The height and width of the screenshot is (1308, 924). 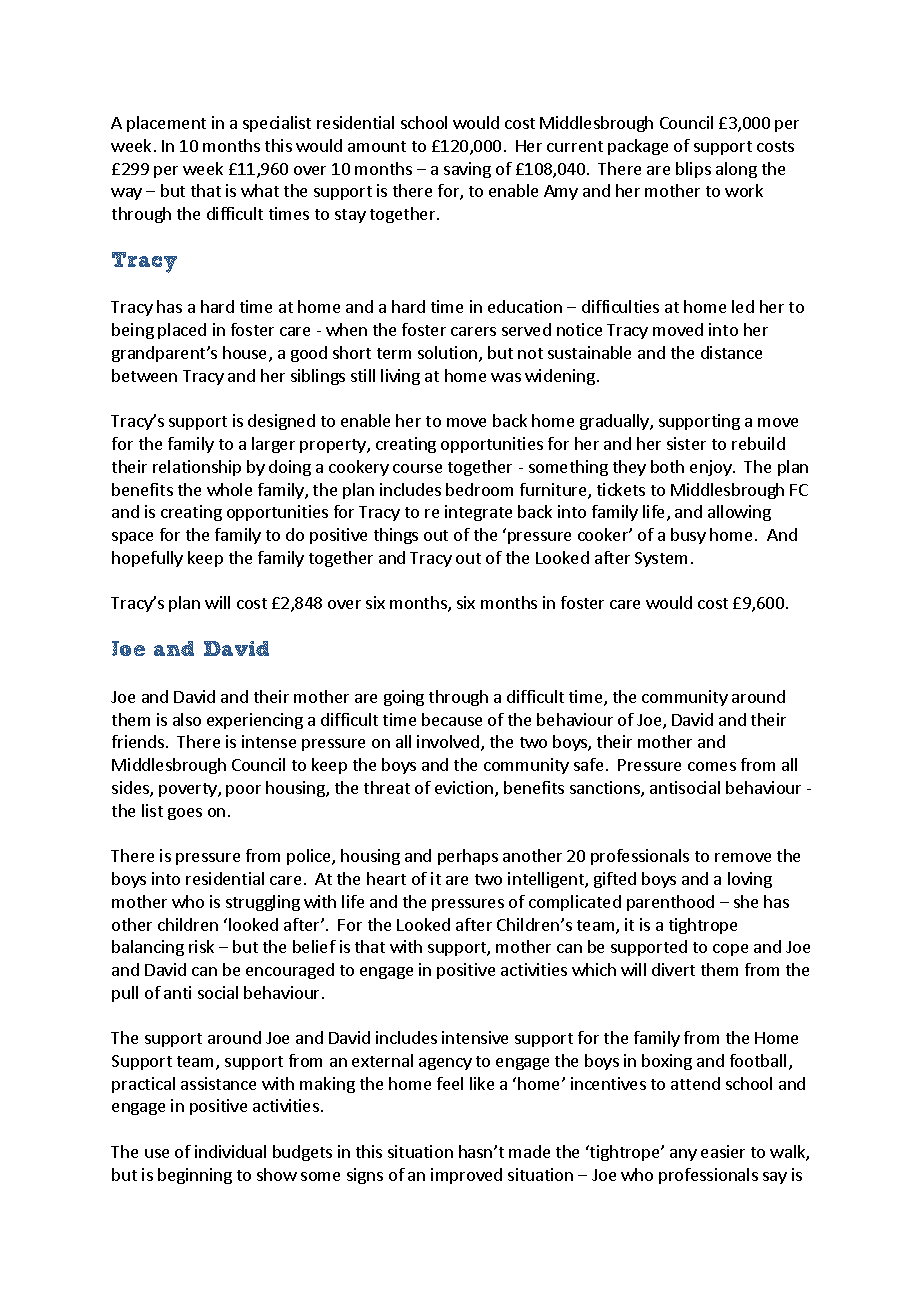 I want to click on System, so click(x=661, y=559).
